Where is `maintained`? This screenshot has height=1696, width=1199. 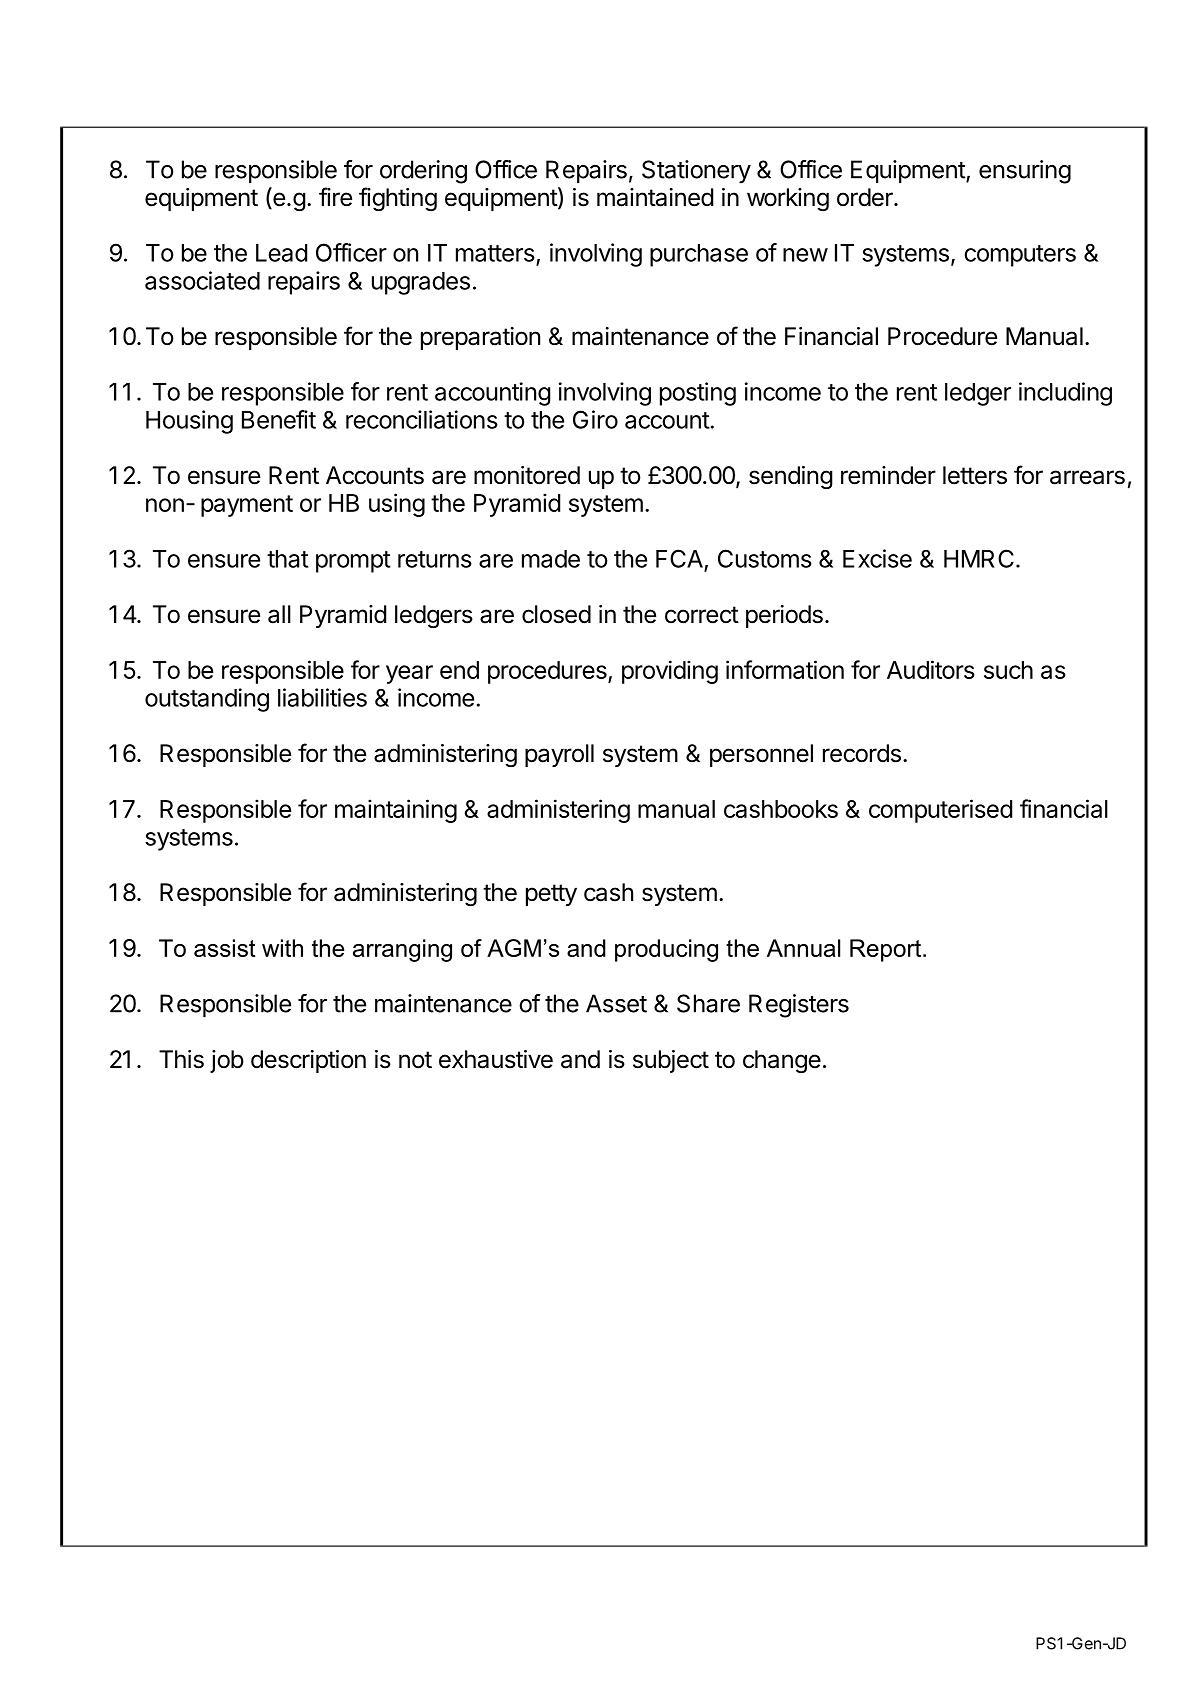 maintained is located at coordinates (655, 197).
